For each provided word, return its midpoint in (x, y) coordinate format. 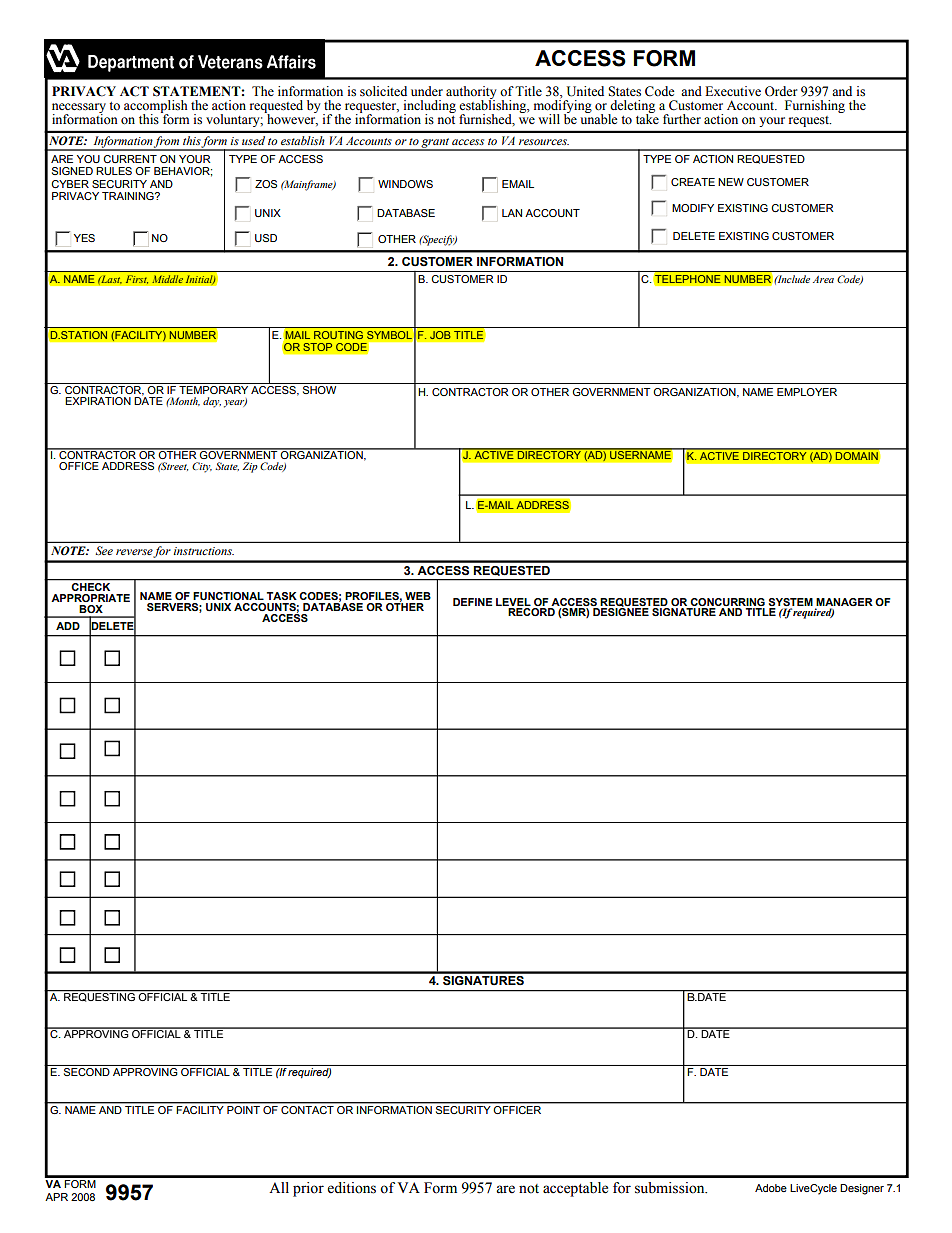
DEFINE (472, 602)
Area (823, 279)
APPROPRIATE (90, 598)
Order (781, 91)
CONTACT (307, 1110)
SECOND (87, 1070)
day (212, 402)
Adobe (771, 1188)
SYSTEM (791, 602)
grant (435, 144)
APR (56, 1197)
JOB (440, 335)
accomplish (156, 108)
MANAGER (844, 602)
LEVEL (513, 602)
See (104, 550)
